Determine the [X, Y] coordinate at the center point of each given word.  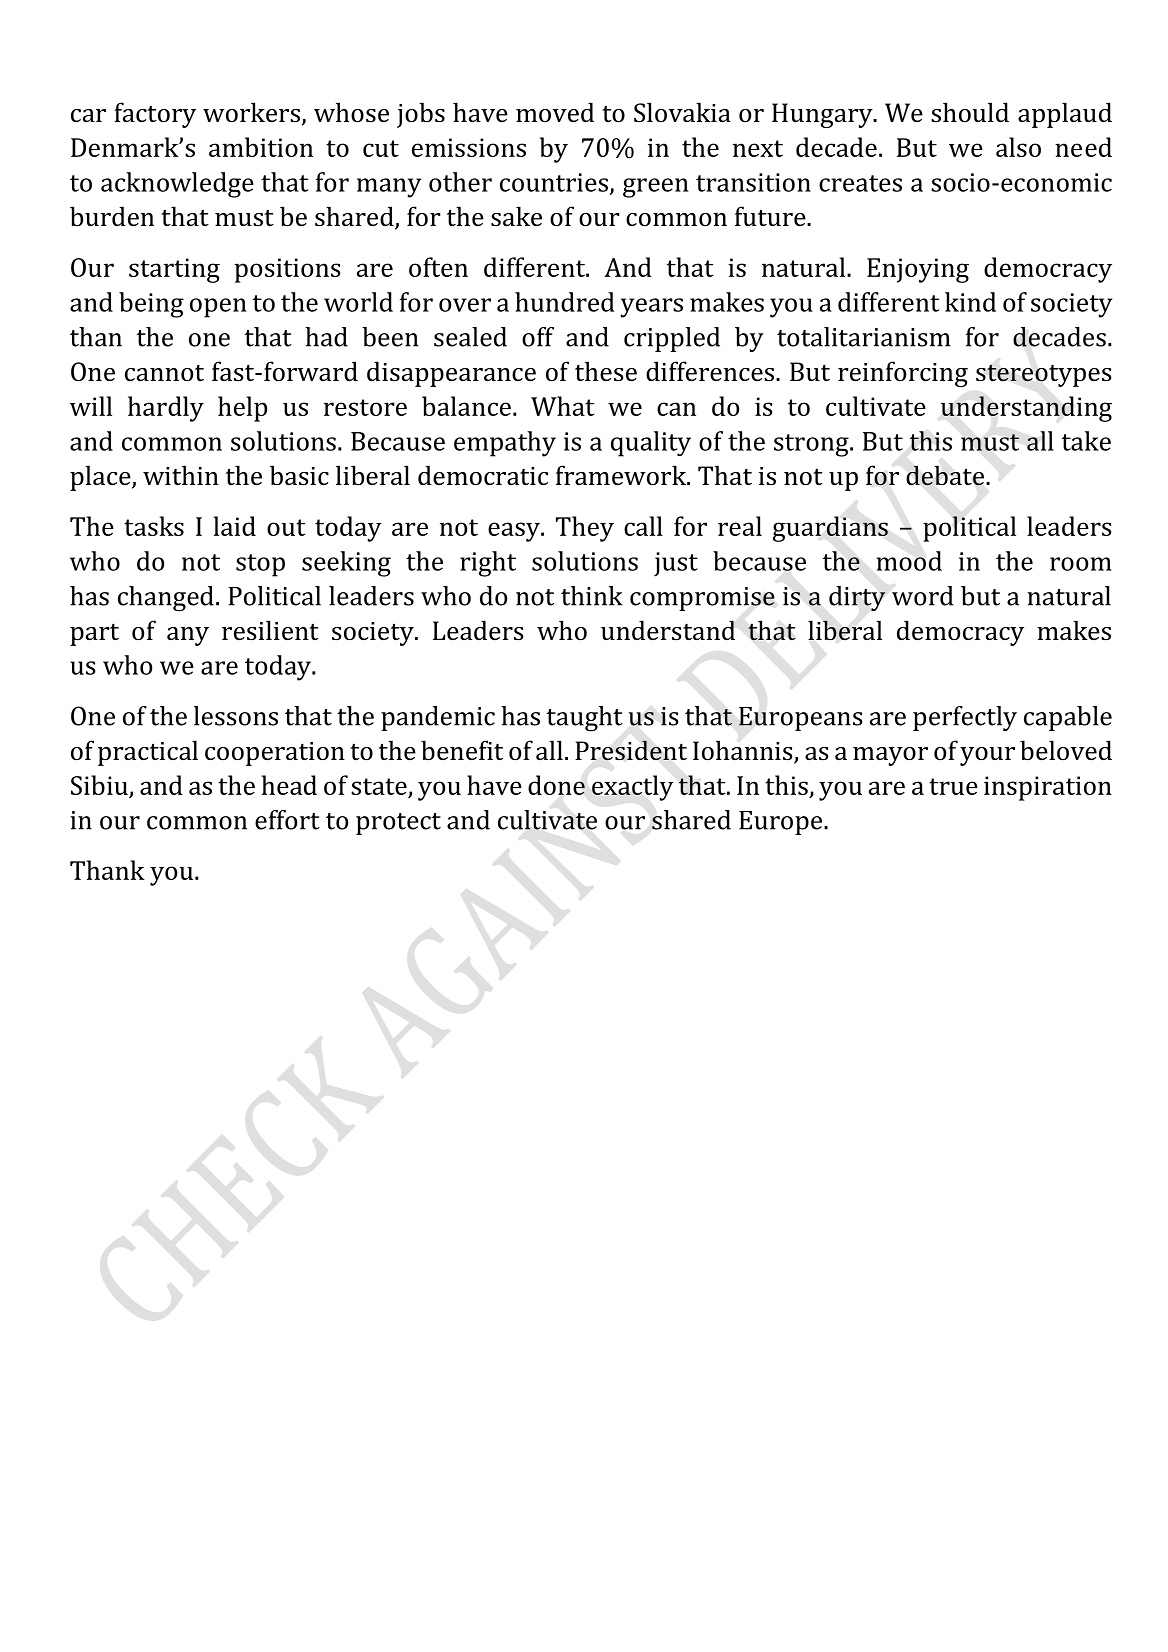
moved [555, 112]
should [970, 112]
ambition [261, 147]
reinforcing [903, 374]
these [606, 371]
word [922, 596]
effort [287, 820]
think [592, 596]
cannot [164, 373]
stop [260, 565]
